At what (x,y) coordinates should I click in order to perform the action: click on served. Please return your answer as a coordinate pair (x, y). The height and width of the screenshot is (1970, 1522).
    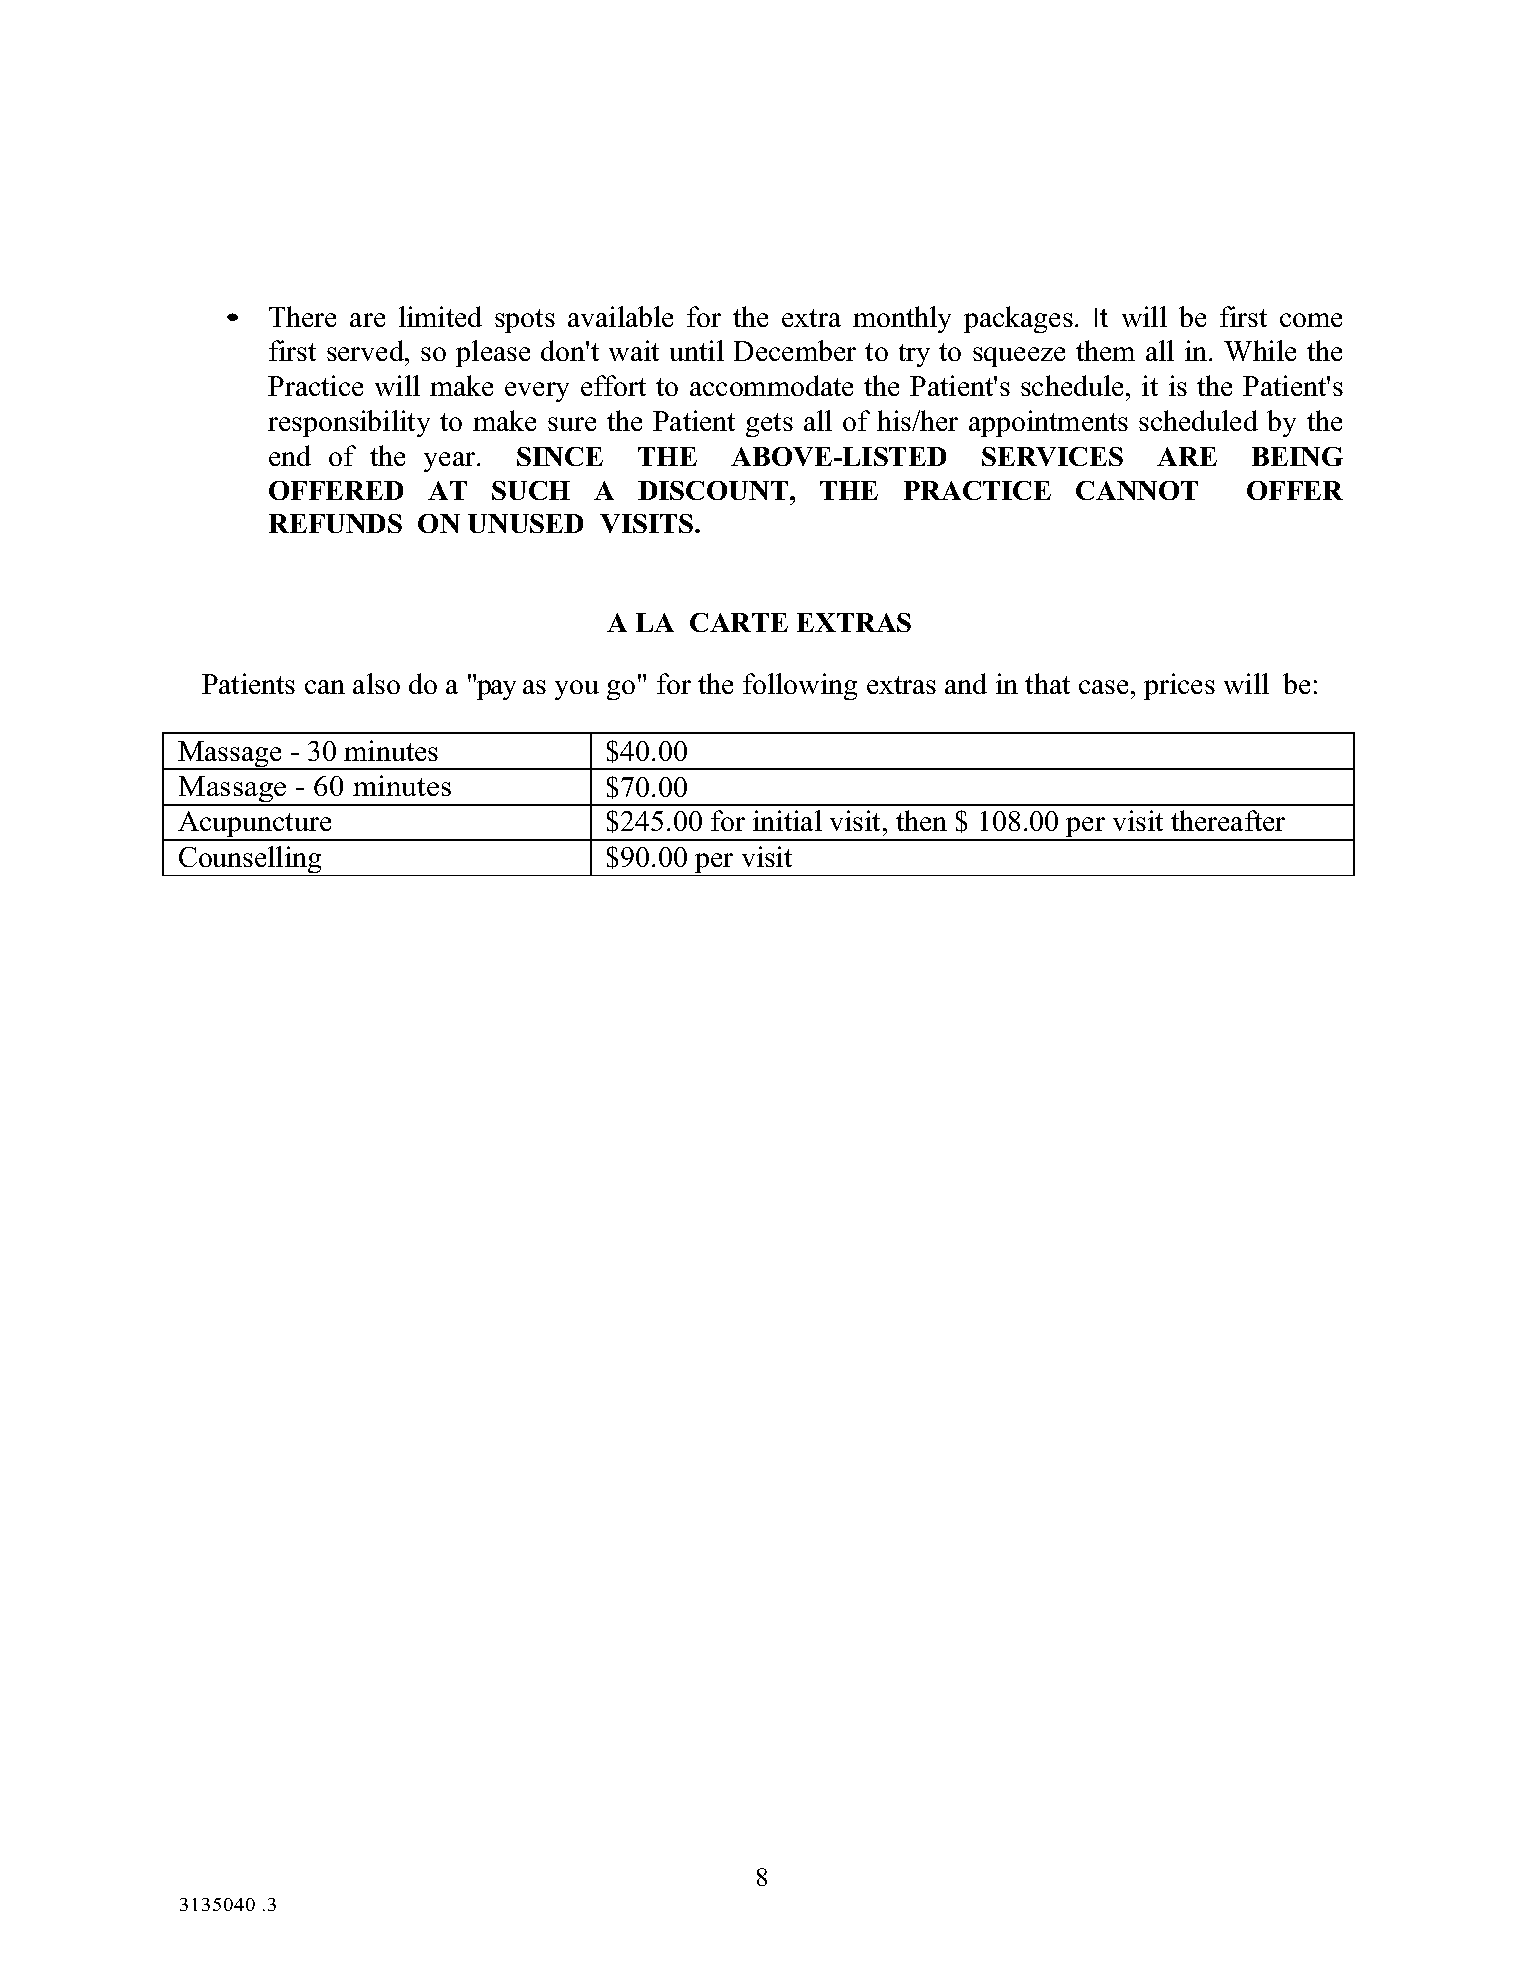
    Looking at the image, I should click on (366, 350).
